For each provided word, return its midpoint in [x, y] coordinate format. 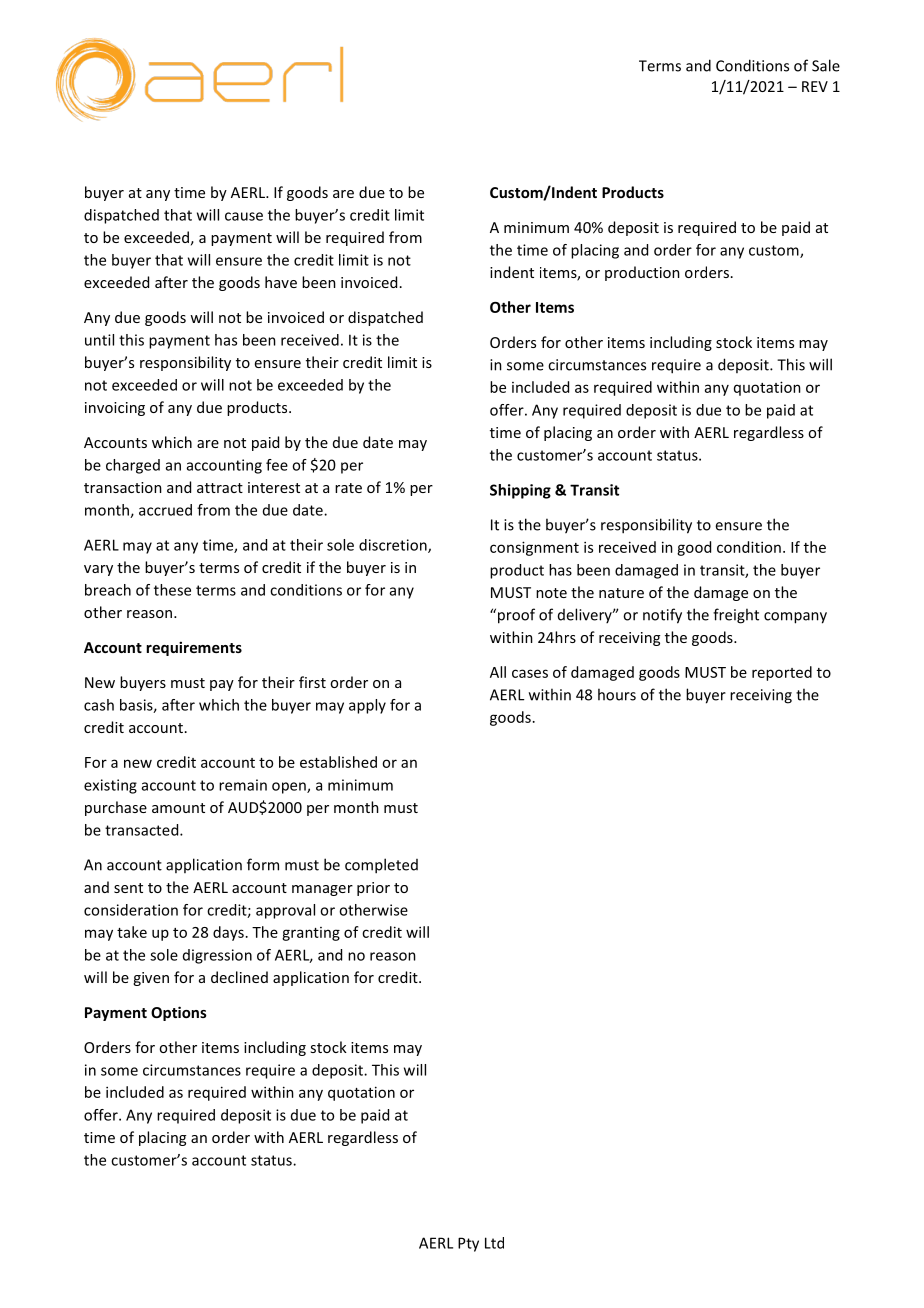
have [281, 282]
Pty [468, 1244]
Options [179, 1013]
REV [815, 86]
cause [244, 216]
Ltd [494, 1243]
